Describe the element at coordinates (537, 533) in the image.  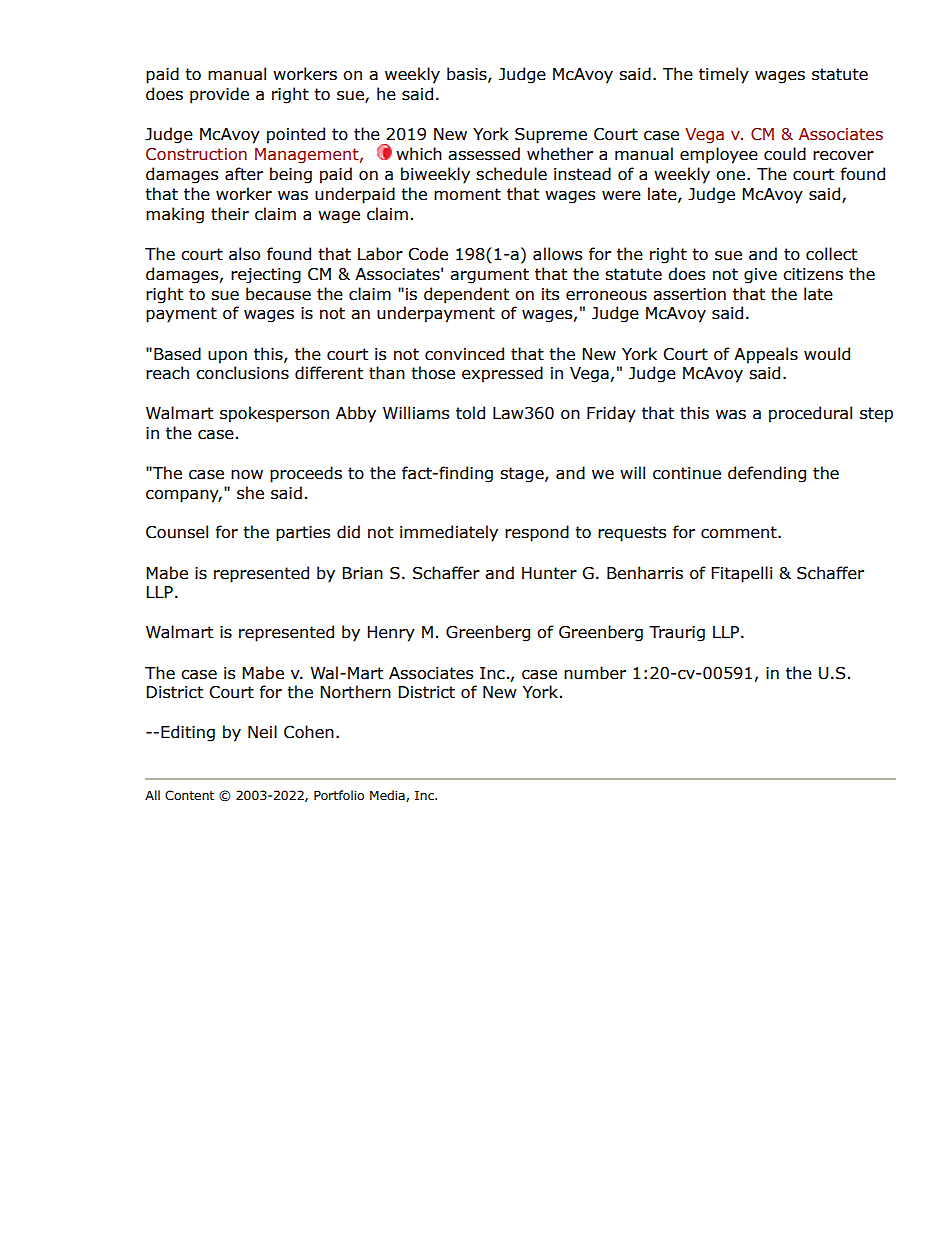
I see `respond` at that location.
